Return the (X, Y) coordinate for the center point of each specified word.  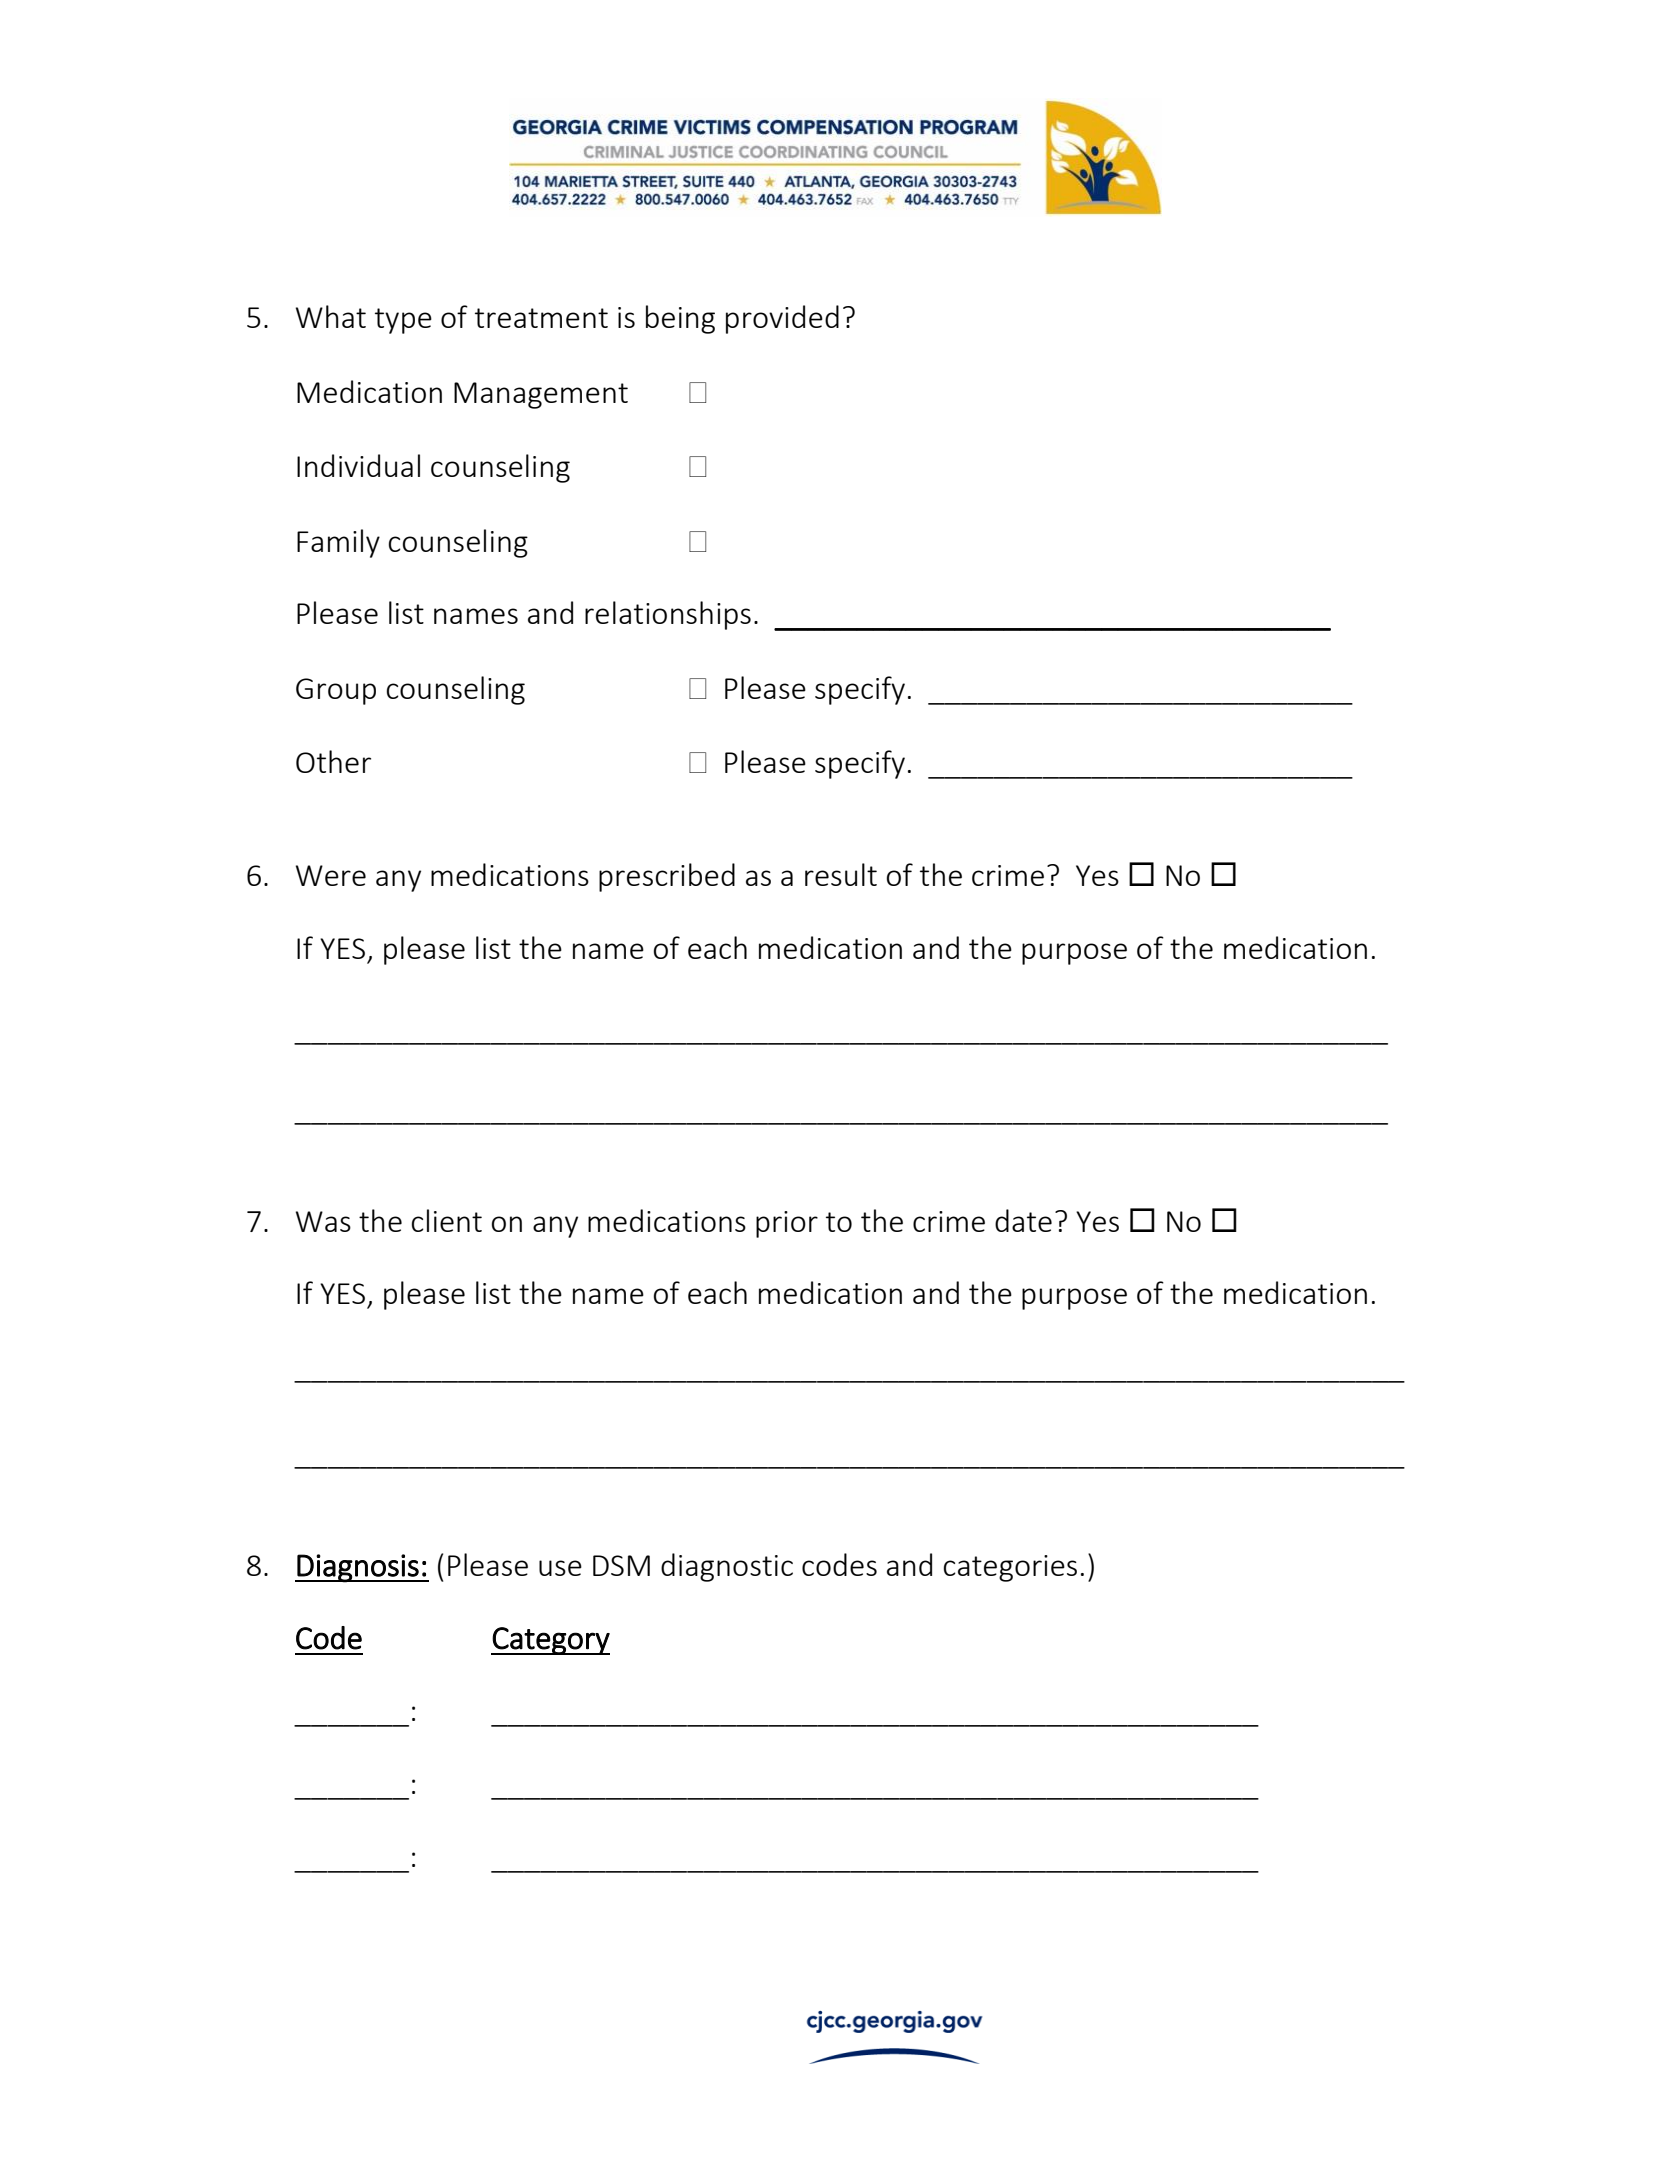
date (1023, 1220)
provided (782, 319)
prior (787, 1224)
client (447, 1220)
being (680, 319)
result (841, 874)
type (403, 321)
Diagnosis (358, 1568)
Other (333, 761)
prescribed (667, 877)
